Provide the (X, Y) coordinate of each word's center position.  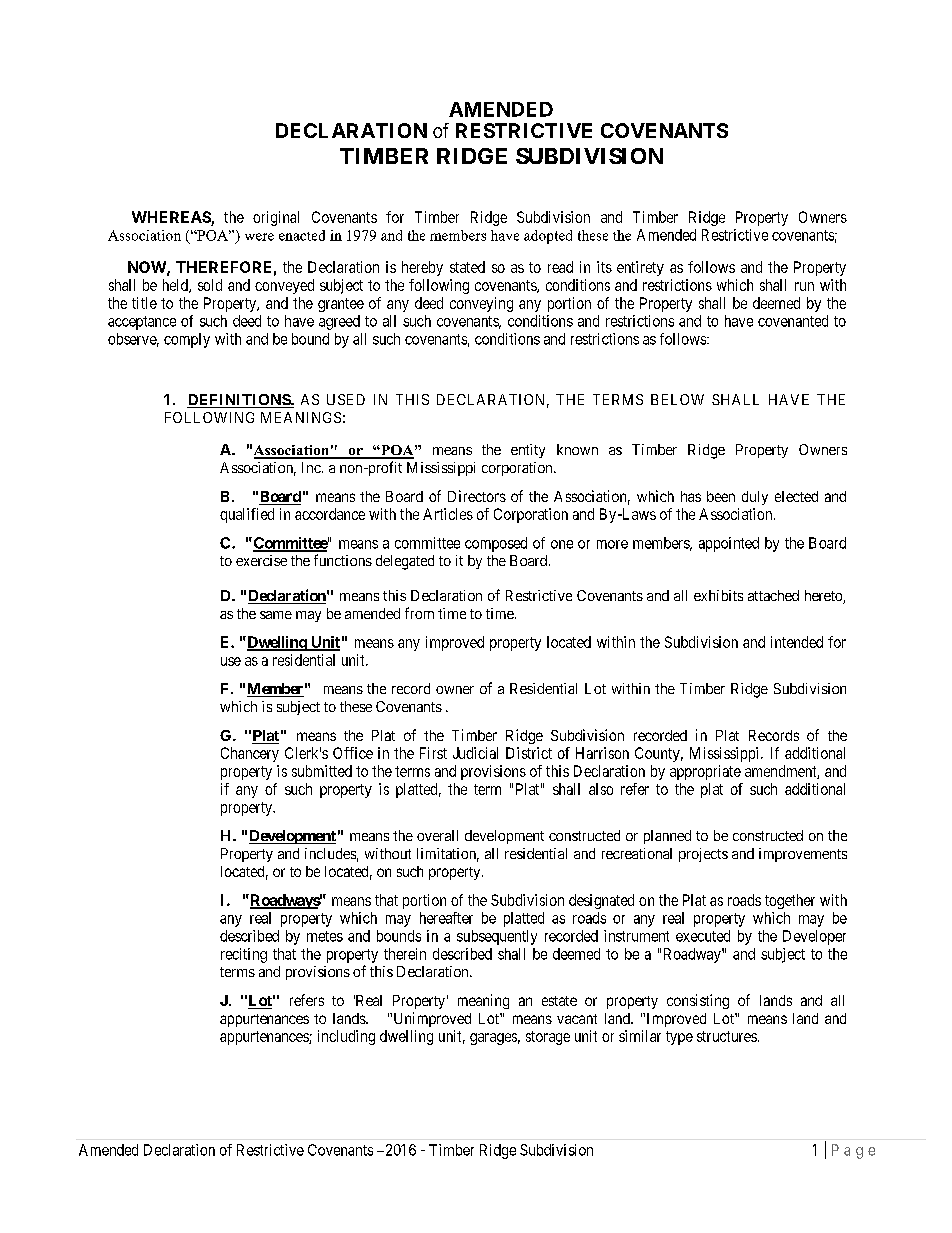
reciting (244, 955)
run (804, 286)
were (259, 237)
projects (703, 855)
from (419, 613)
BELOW (677, 399)
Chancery (250, 754)
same (276, 615)
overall (437, 835)
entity (528, 451)
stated (467, 267)
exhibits (718, 595)
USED (346, 399)
